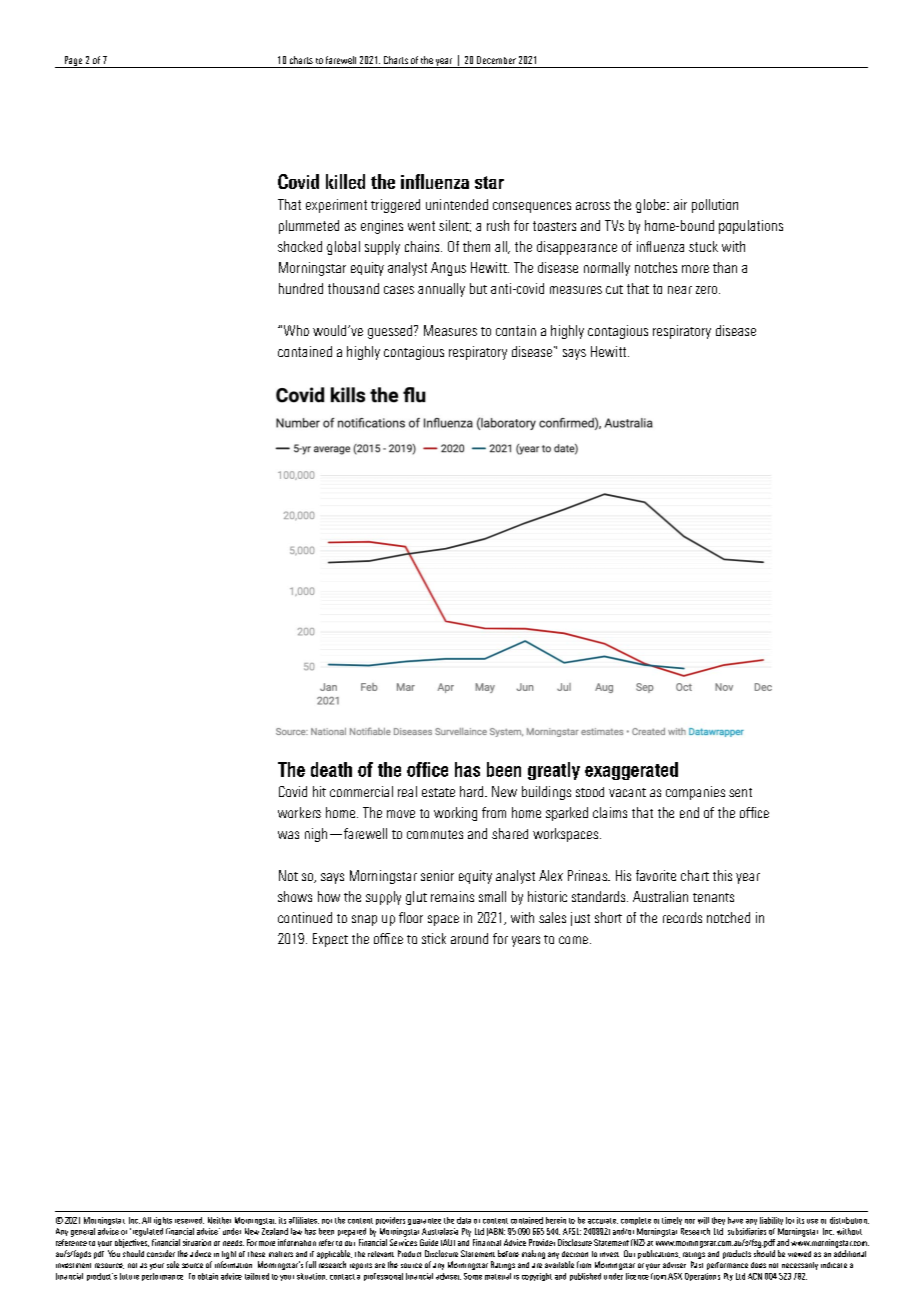 This document has width=924, height=1308. What do you see at coordinates (440, 1231) in the document?
I see `Australasia` at bounding box center [440, 1231].
